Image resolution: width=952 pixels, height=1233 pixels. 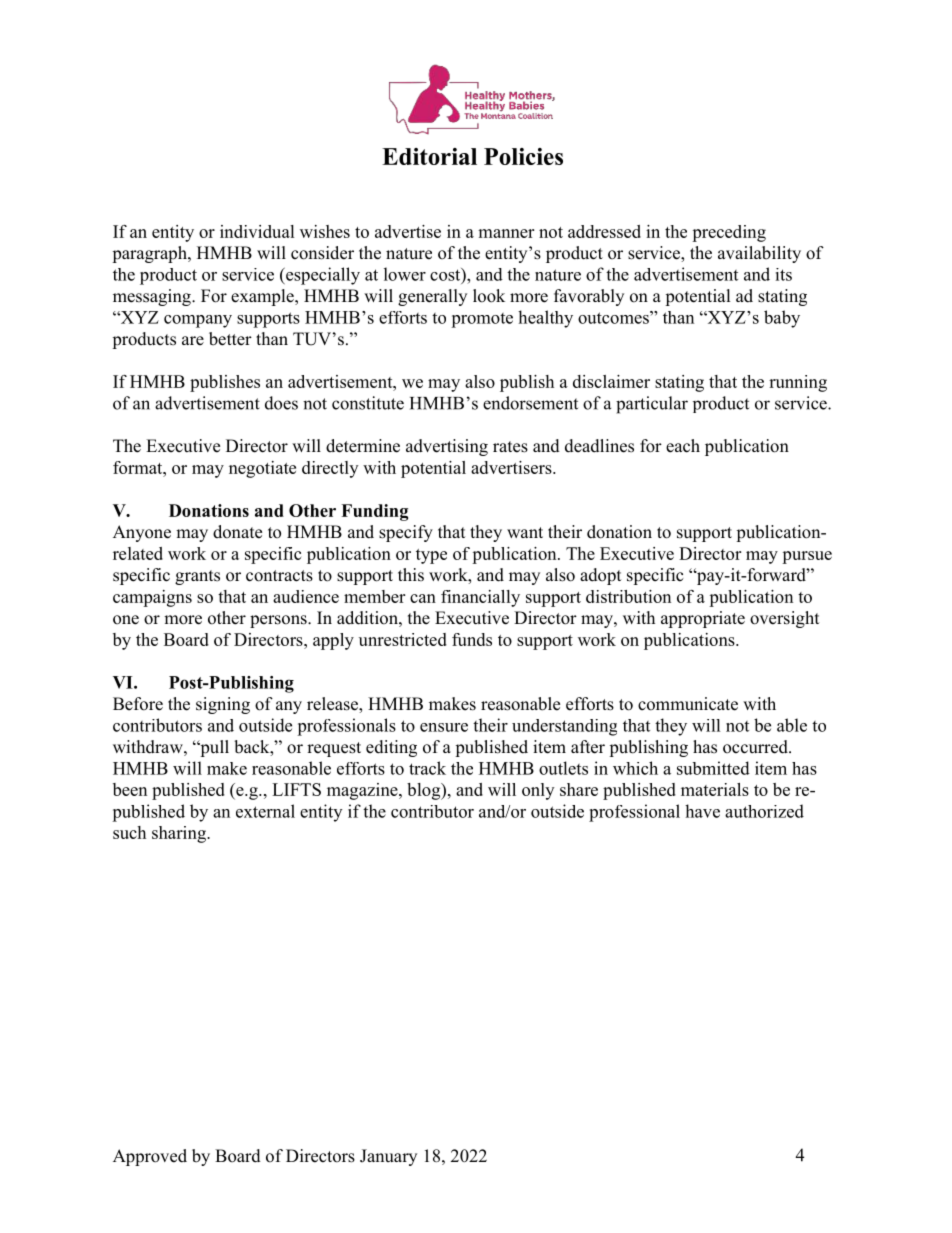 I want to click on preceding, so click(x=729, y=233).
